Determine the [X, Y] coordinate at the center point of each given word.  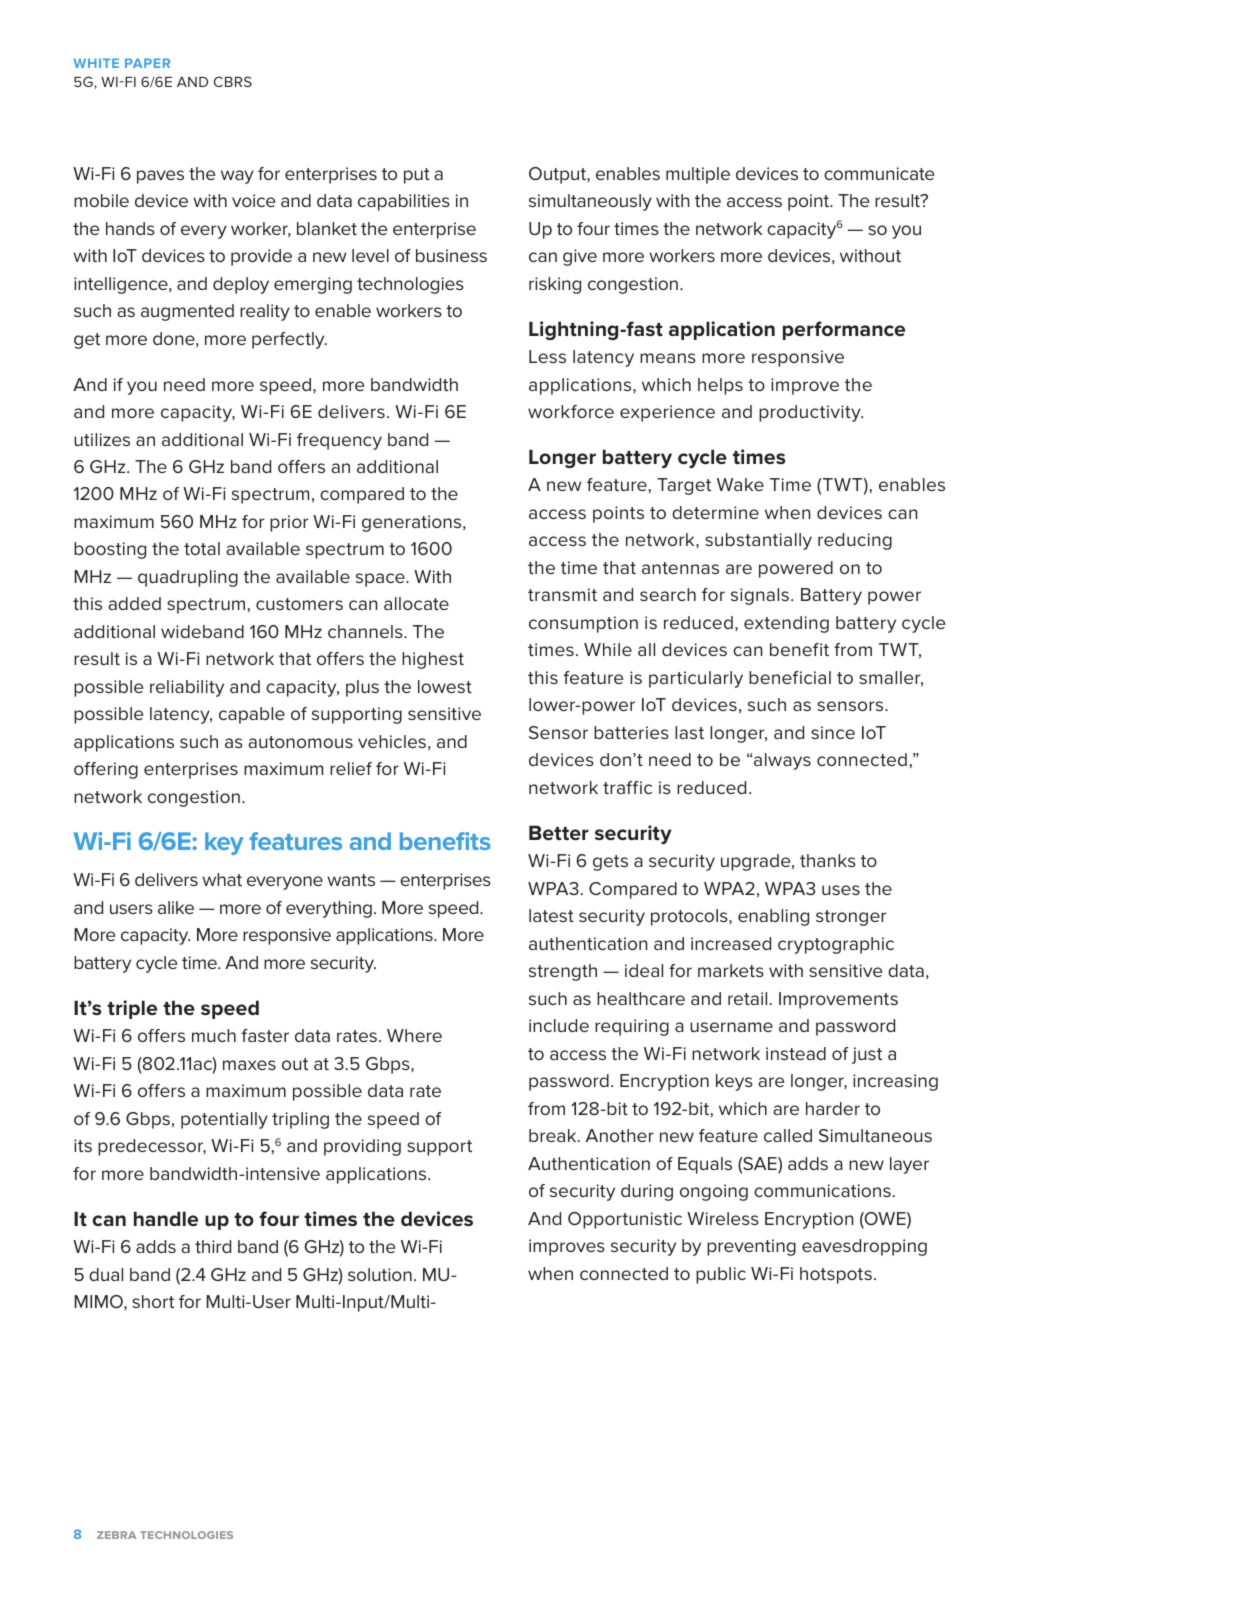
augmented [187, 312]
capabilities [404, 202]
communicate [879, 173]
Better [559, 832]
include [559, 1025]
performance [844, 330]
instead [796, 1053]
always [781, 761]
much [214, 1035]
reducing [855, 541]
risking [555, 285]
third [213, 1246]
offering [106, 770]
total [202, 548]
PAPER [147, 63]
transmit [562, 594]
